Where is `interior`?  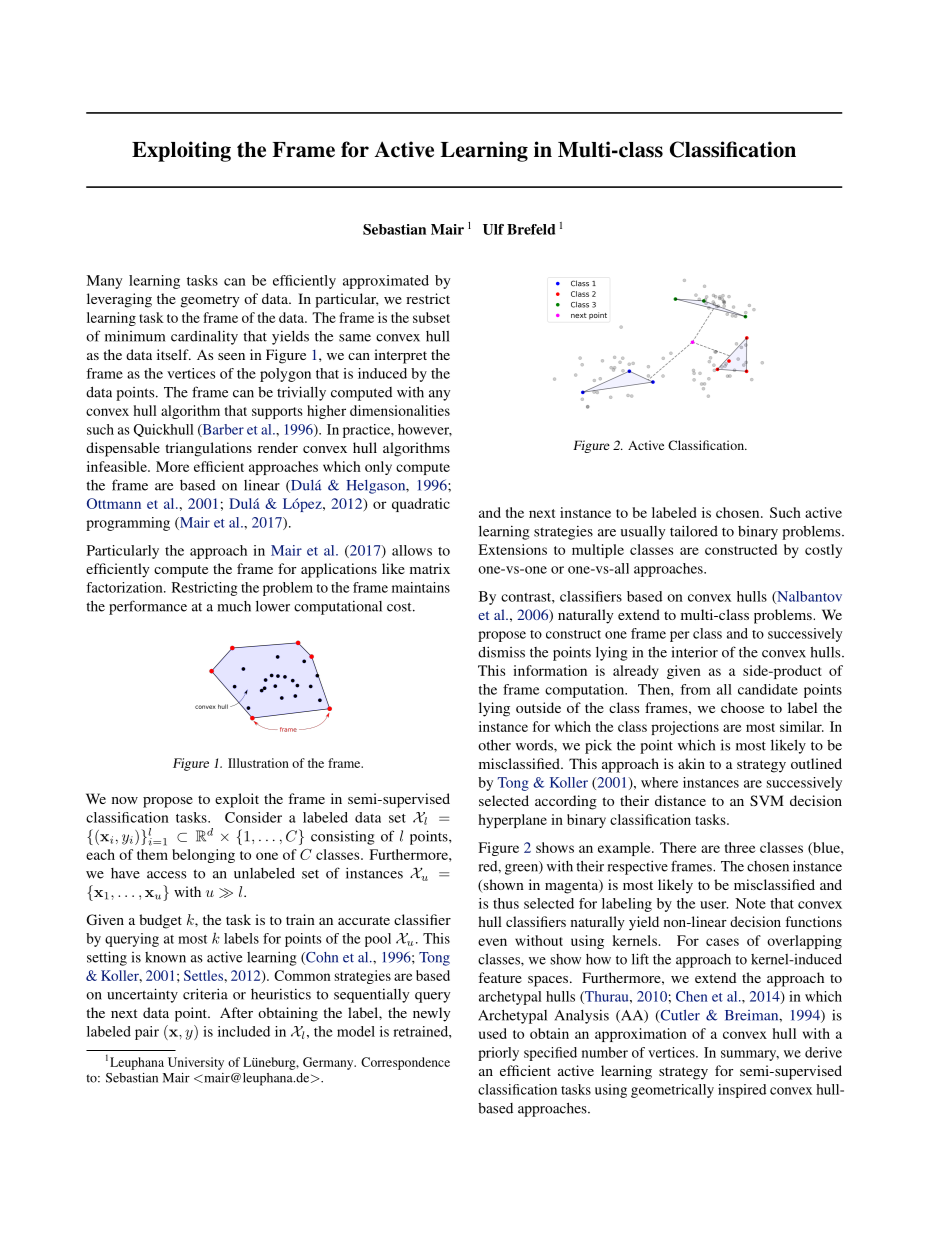 interior is located at coordinates (695, 652).
